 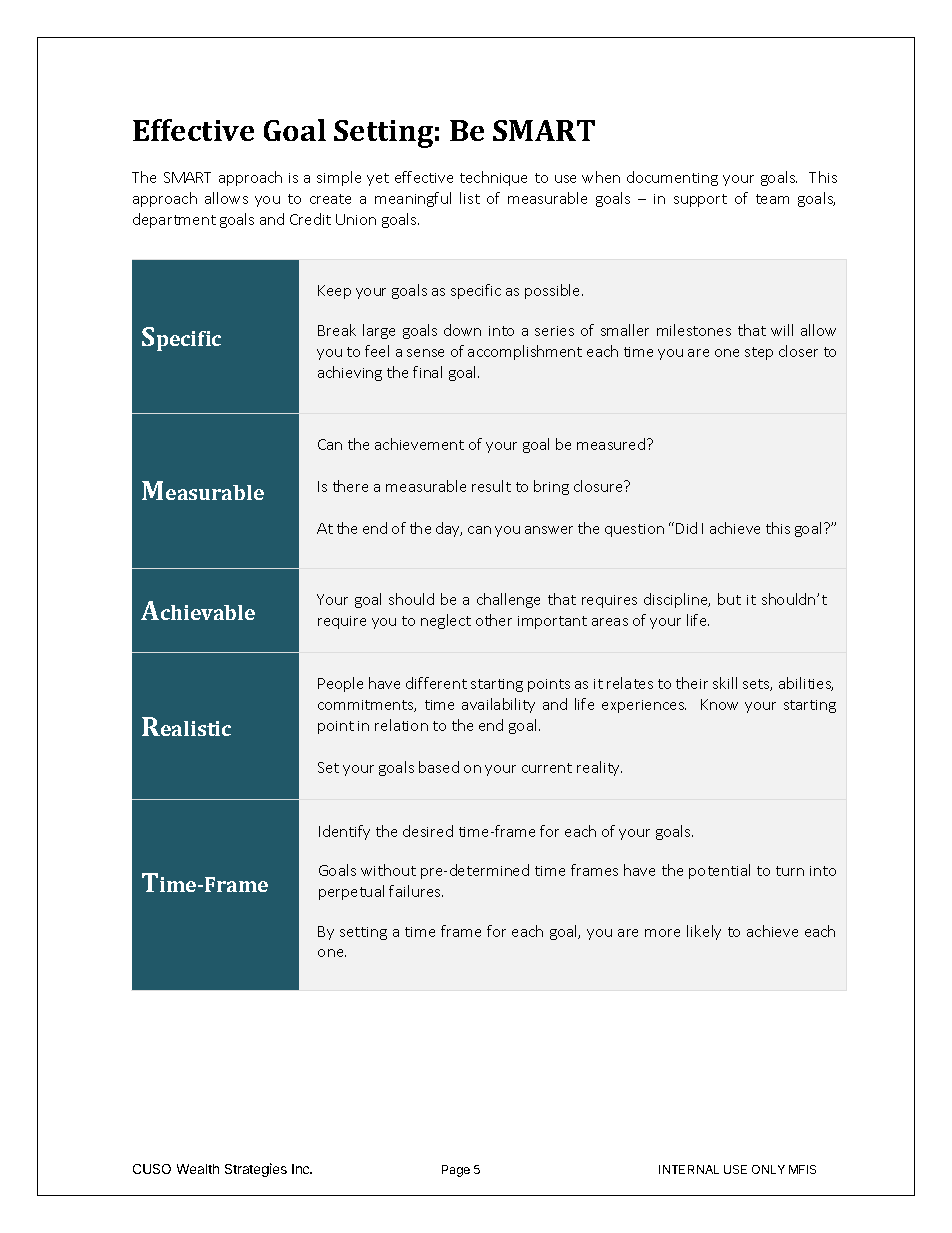 What do you see at coordinates (493, 178) in the screenshot?
I see `technique` at bounding box center [493, 178].
